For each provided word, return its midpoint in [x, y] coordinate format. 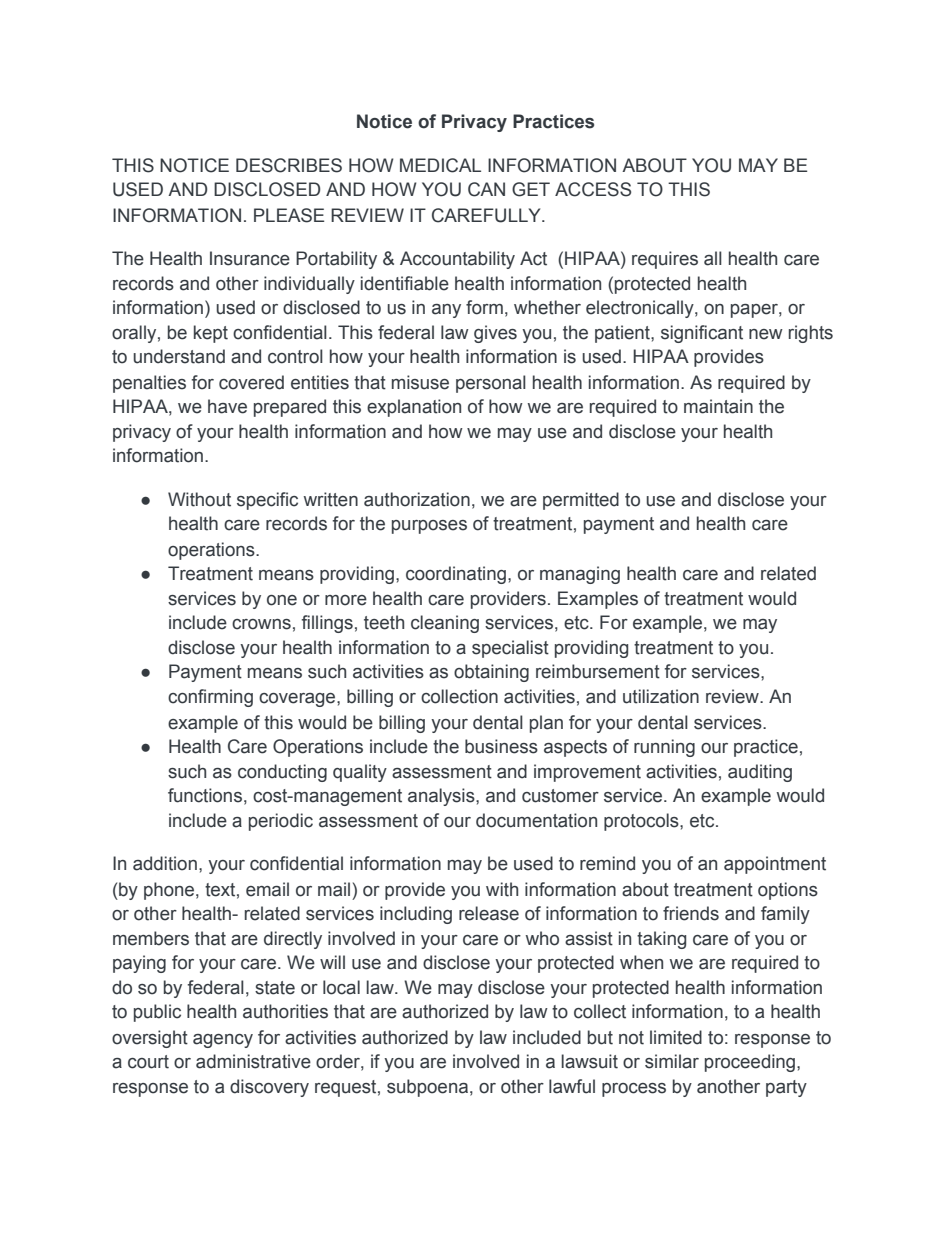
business [501, 746]
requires [665, 260]
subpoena [427, 1088]
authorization [417, 499]
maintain [718, 406]
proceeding [751, 1063]
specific [267, 501]
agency [223, 1041]
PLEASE [289, 215]
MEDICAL [440, 165]
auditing [760, 773]
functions [205, 795]
